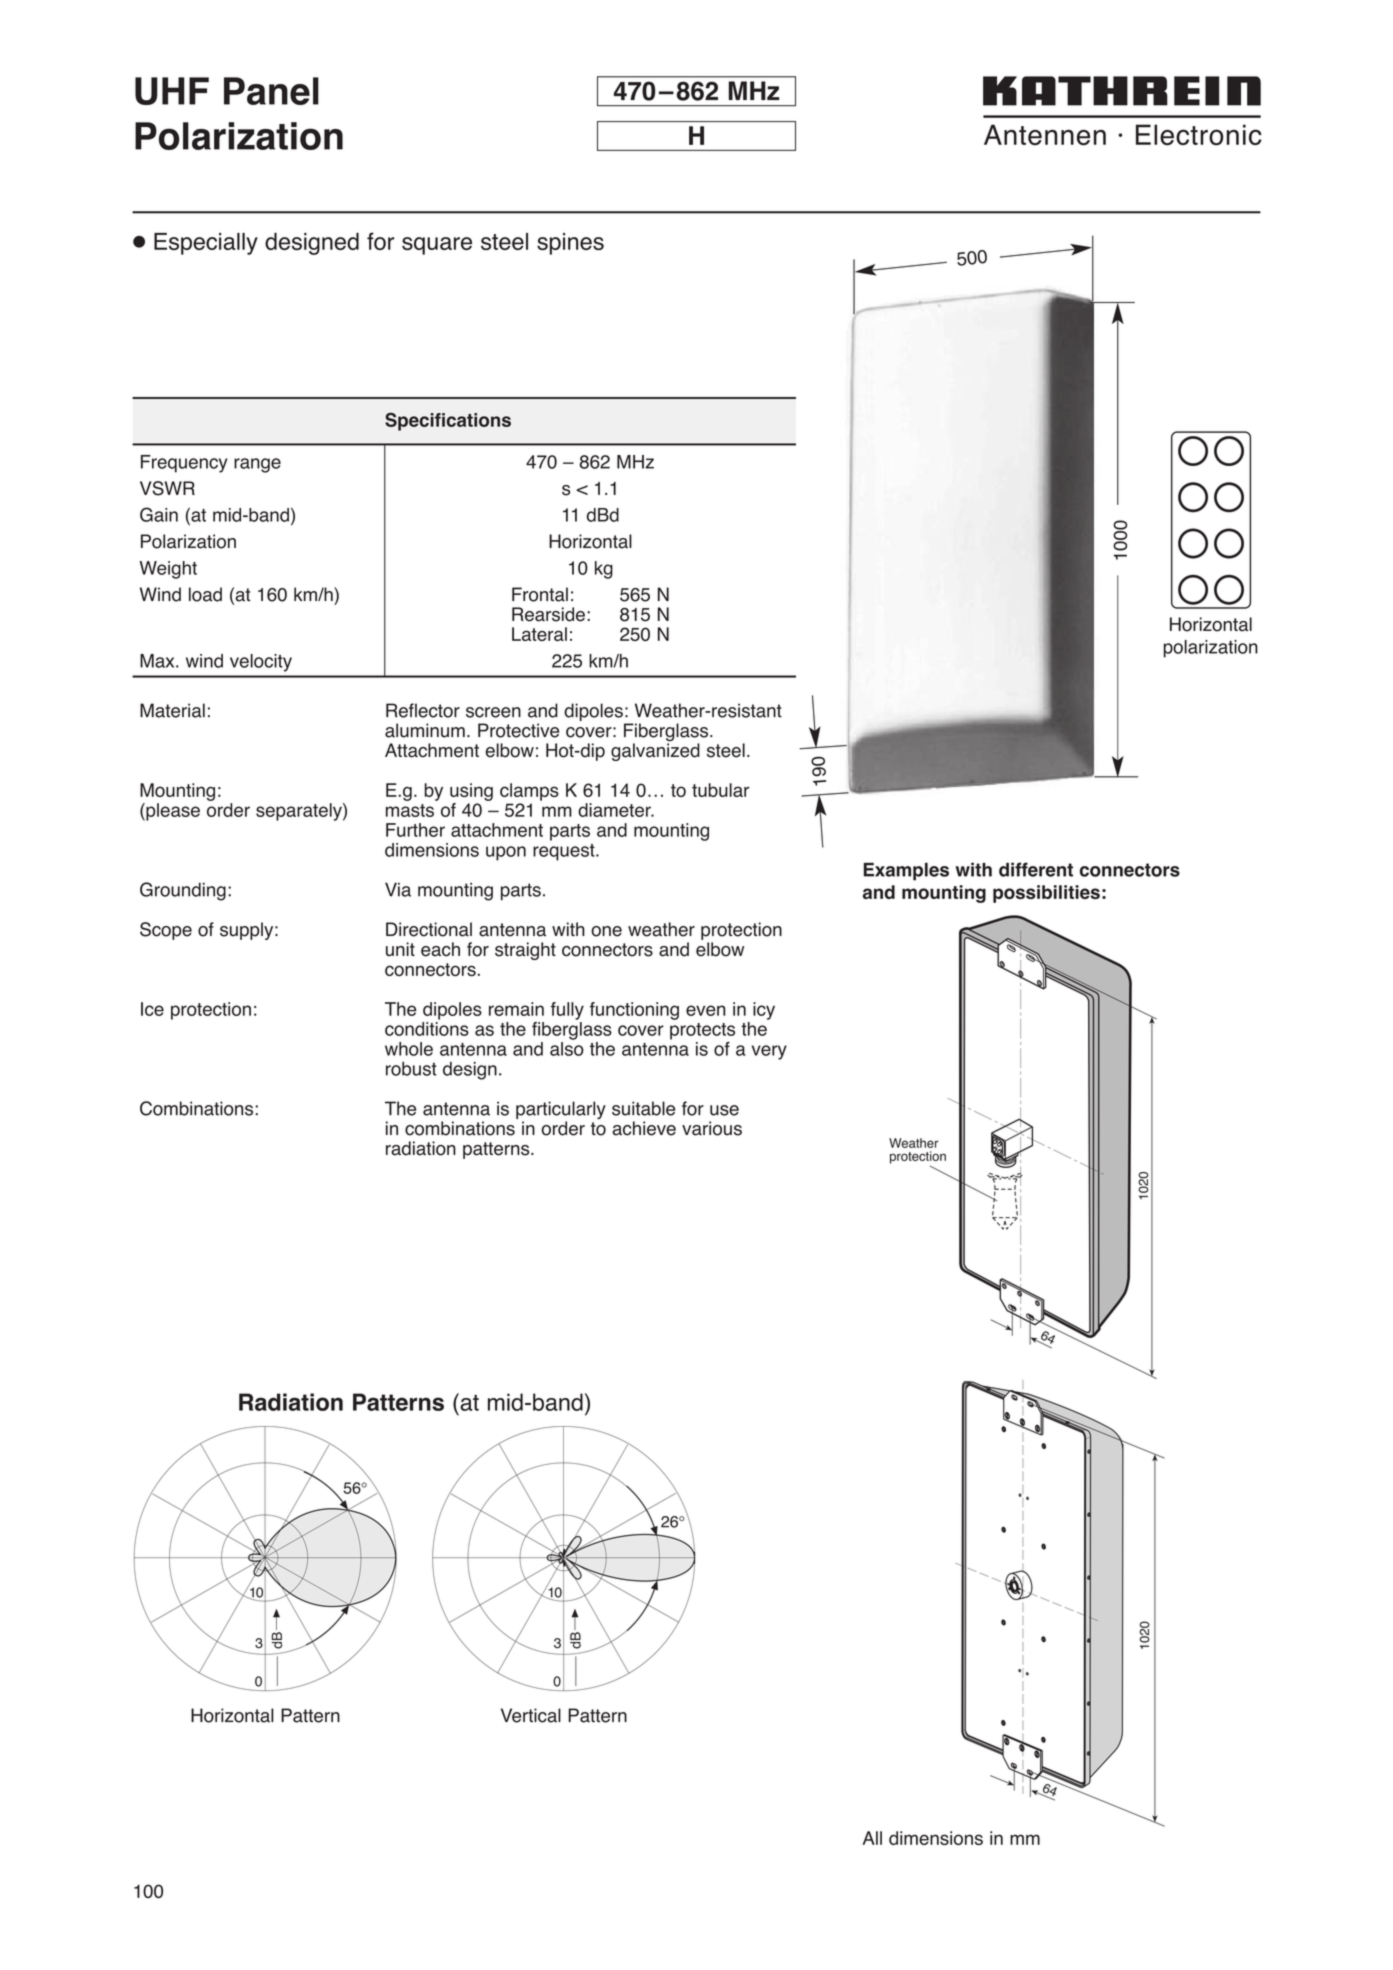 This image has width=1393, height=1970. What do you see at coordinates (724, 1110) in the image?
I see `use` at bounding box center [724, 1110].
